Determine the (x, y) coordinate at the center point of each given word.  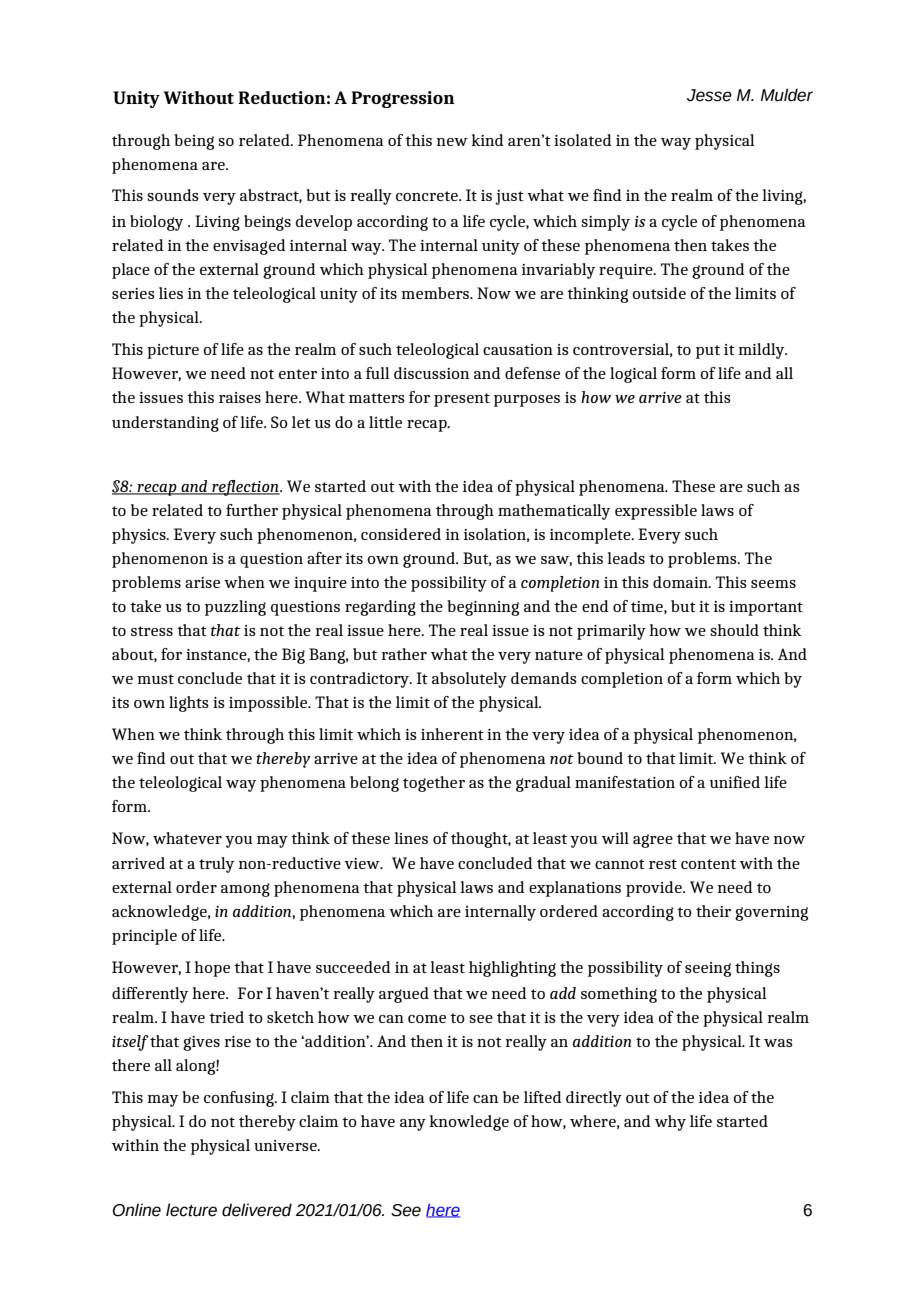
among (245, 890)
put (708, 352)
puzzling (235, 608)
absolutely (469, 680)
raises (240, 397)
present (462, 400)
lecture (191, 1210)
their (713, 911)
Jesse (709, 95)
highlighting (512, 969)
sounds (173, 195)
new (452, 142)
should (734, 630)
